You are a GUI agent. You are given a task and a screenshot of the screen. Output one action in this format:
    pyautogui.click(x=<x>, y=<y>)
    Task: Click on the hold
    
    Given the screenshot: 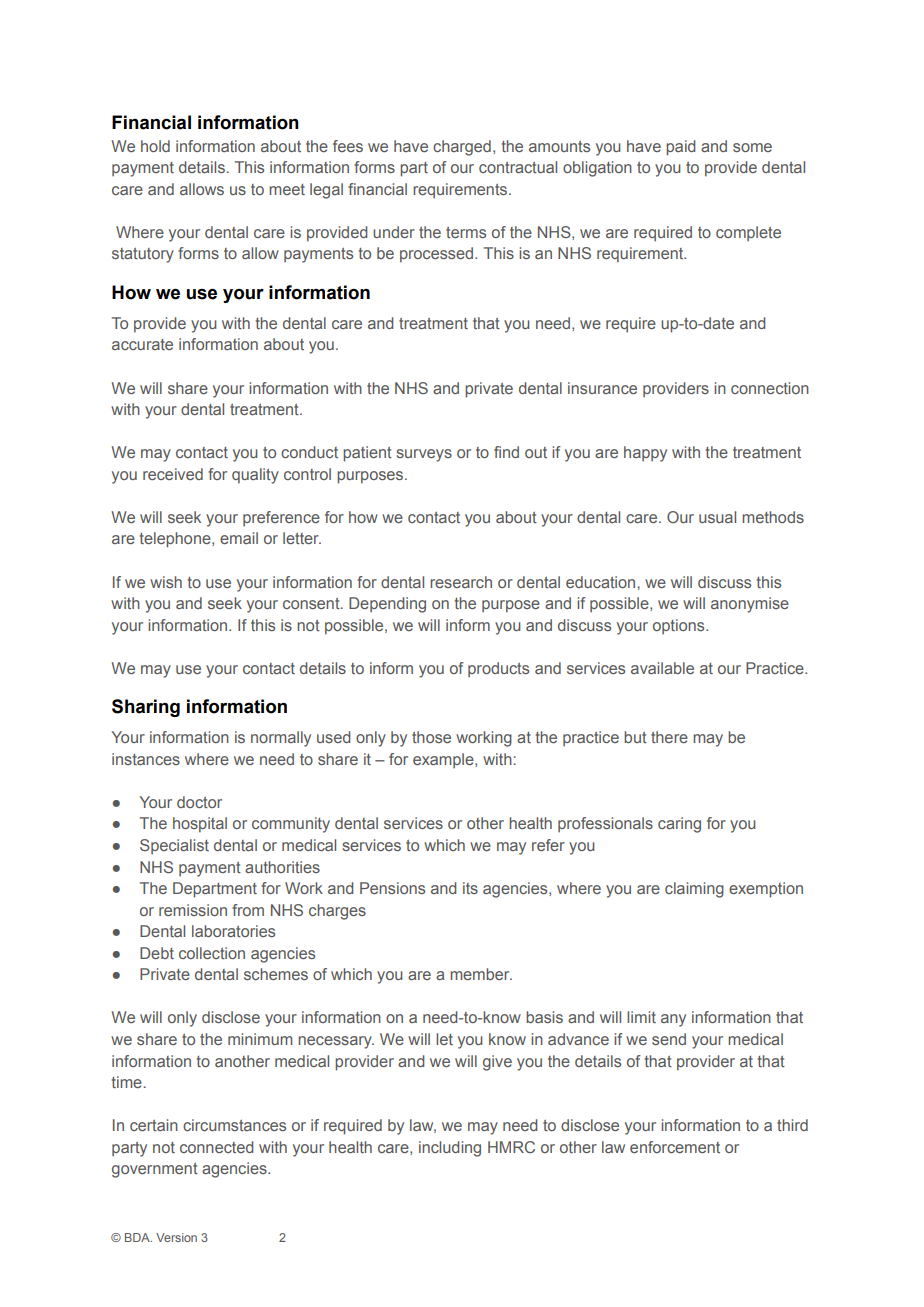 What is the action you would take?
    pyautogui.click(x=155, y=146)
